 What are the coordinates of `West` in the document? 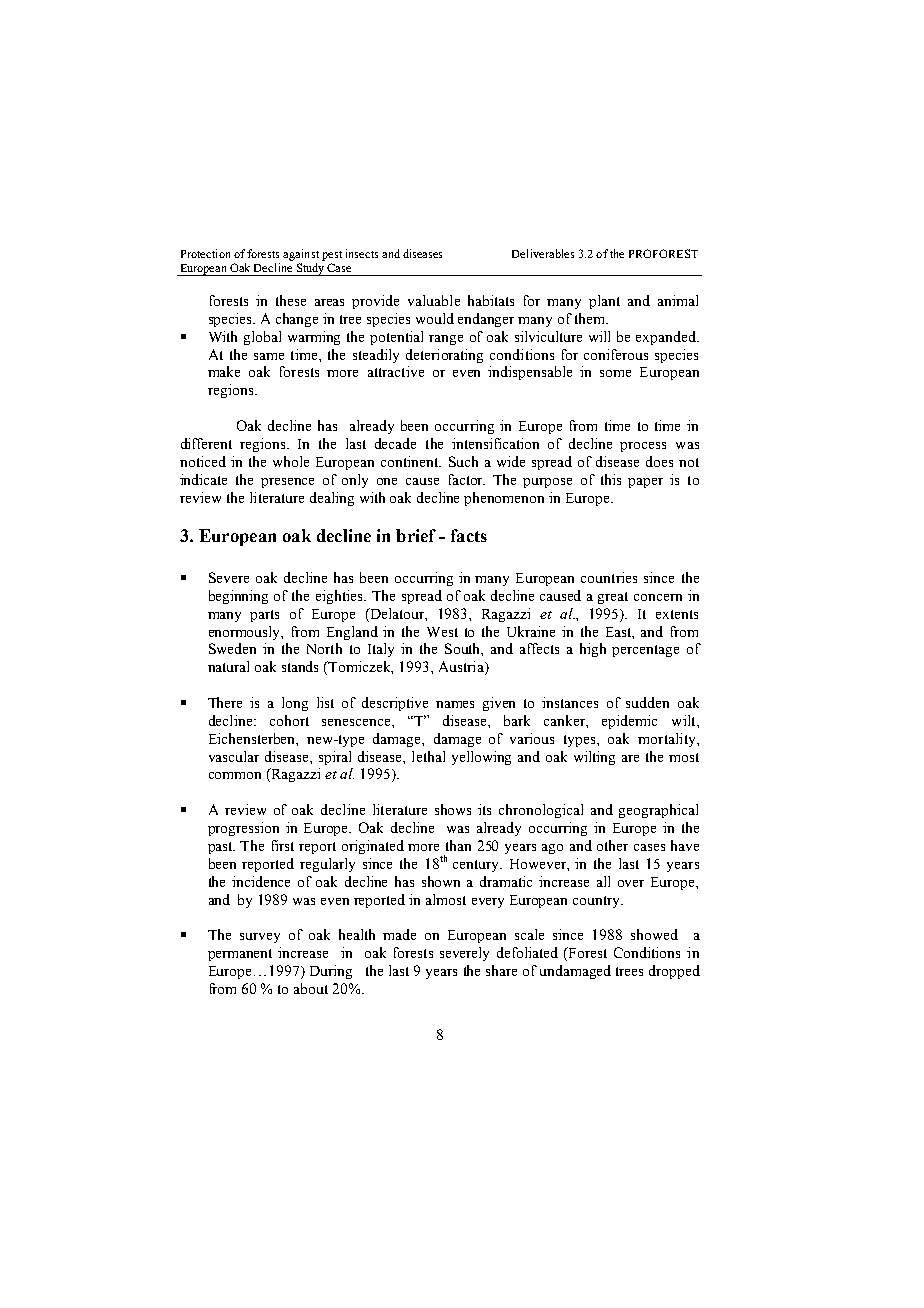 It's located at (442, 632).
